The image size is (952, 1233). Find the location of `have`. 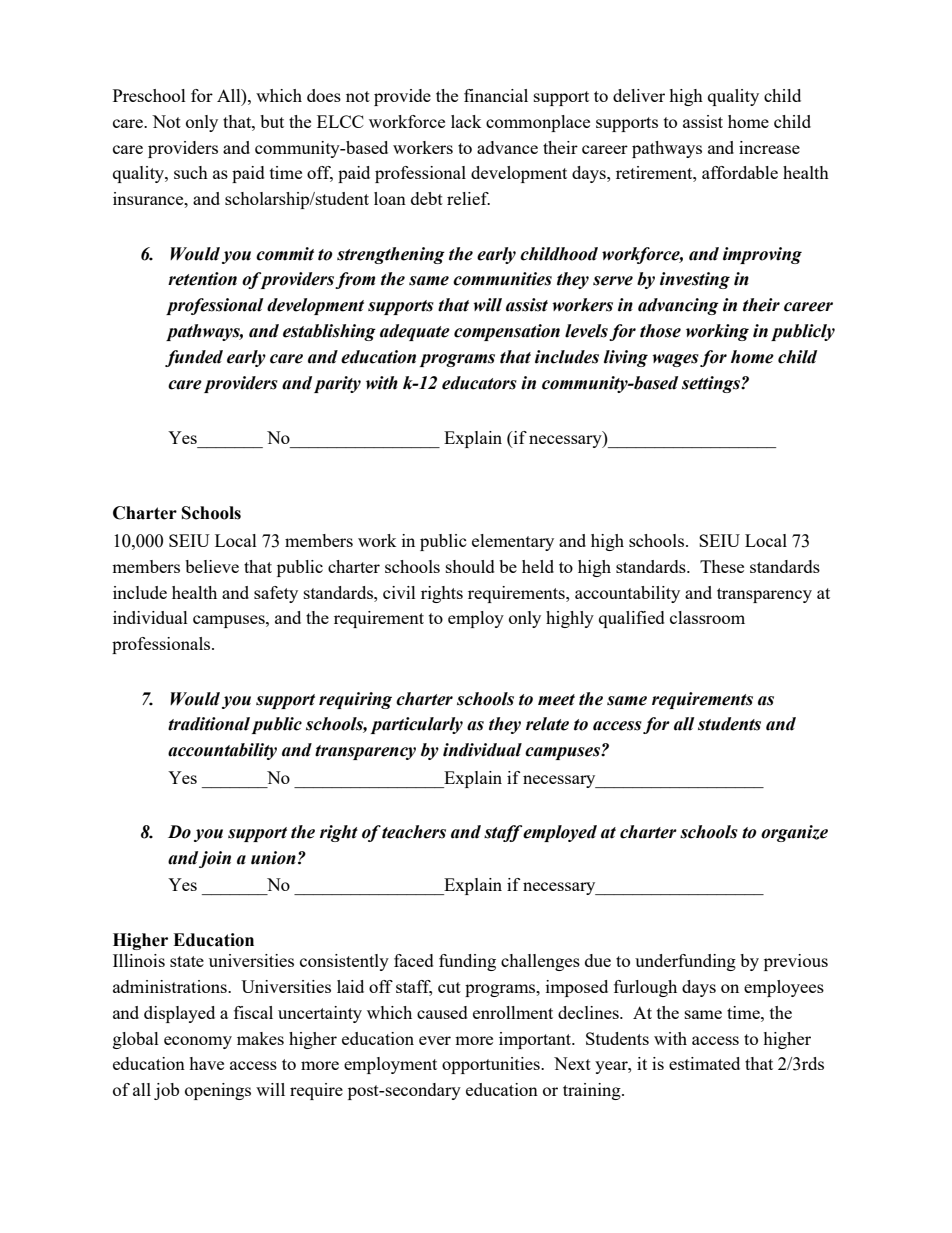

have is located at coordinates (206, 1063).
